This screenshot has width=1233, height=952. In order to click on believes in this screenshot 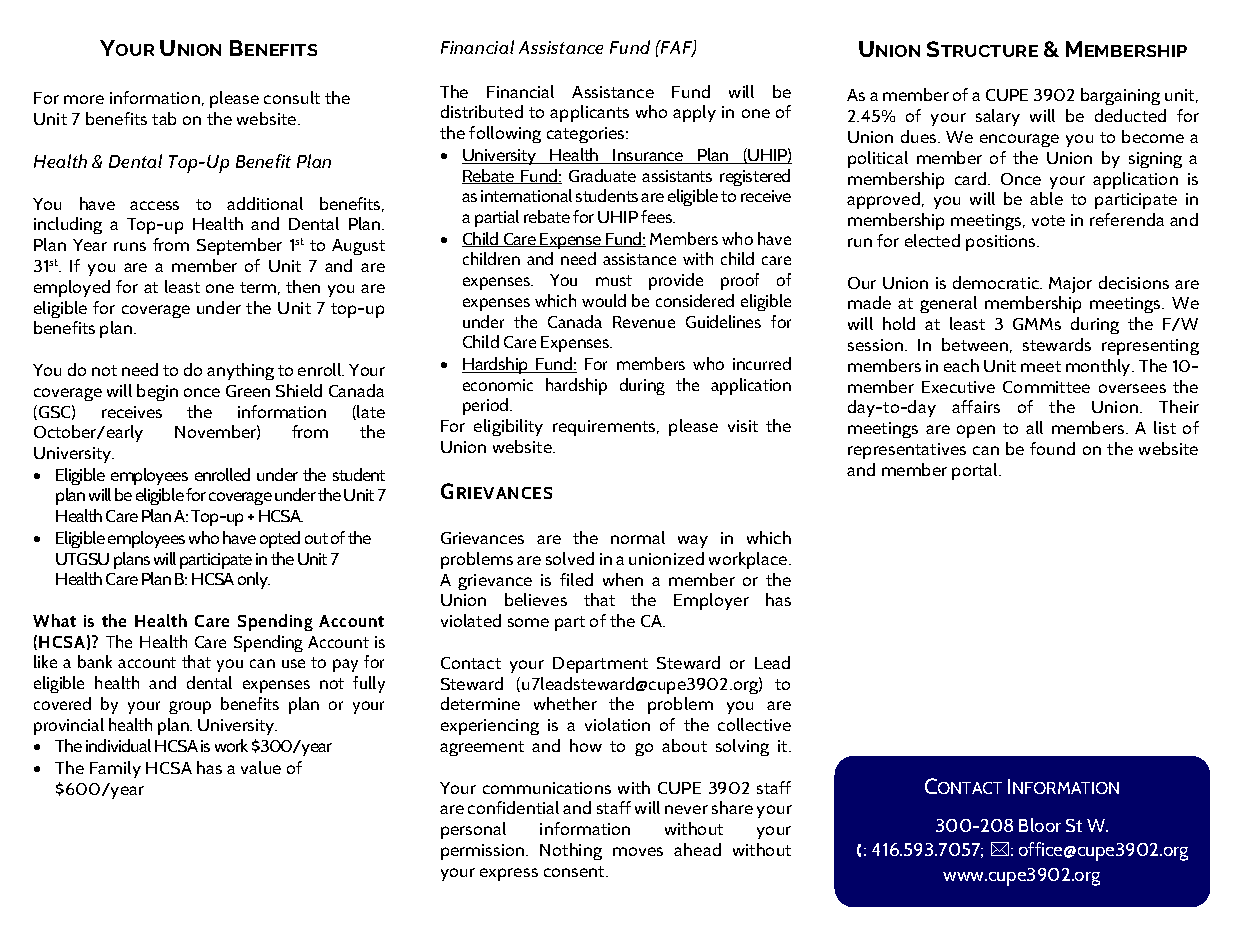, I will do `click(536, 599)`.
